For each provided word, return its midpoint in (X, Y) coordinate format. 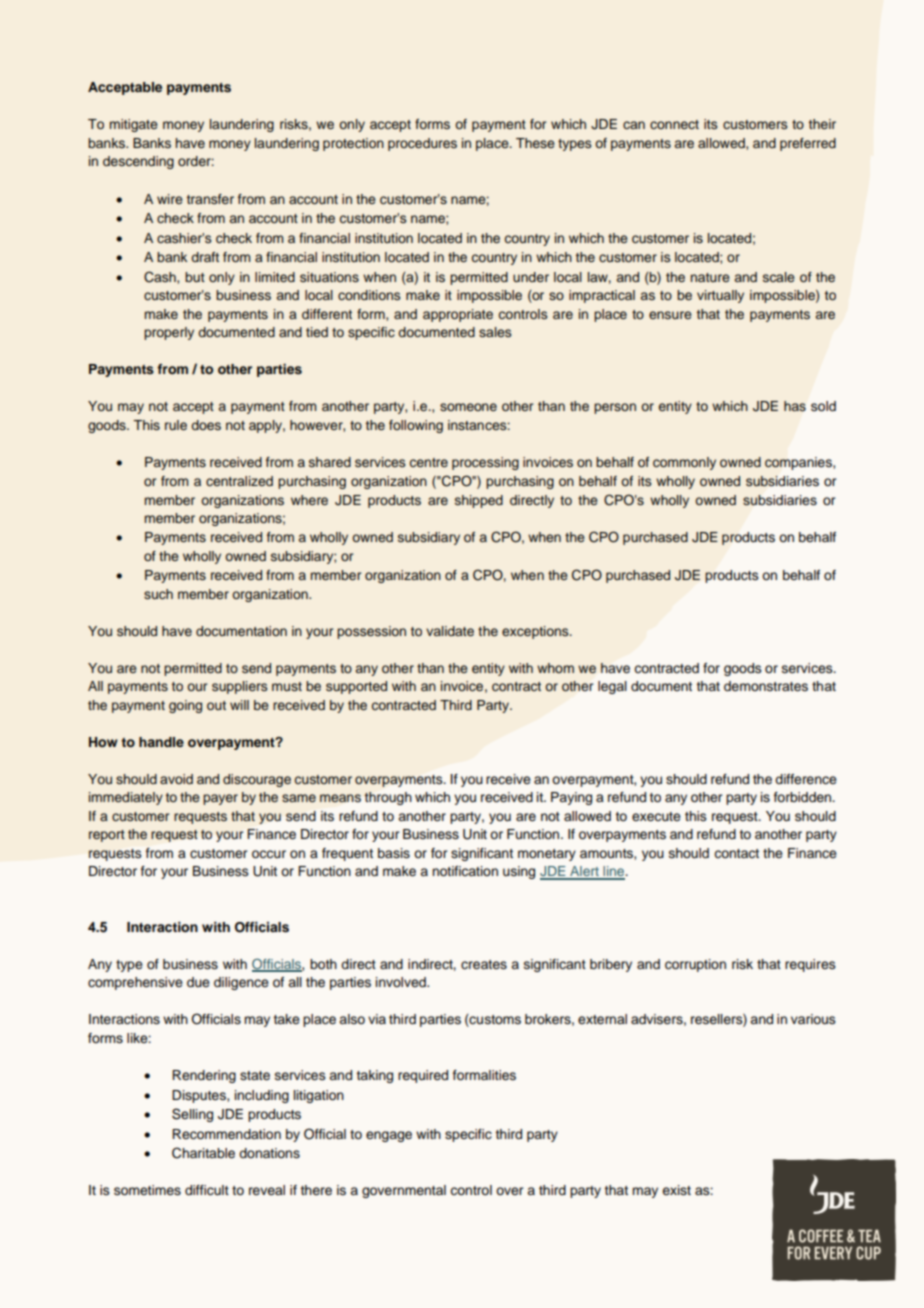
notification (465, 871)
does (206, 425)
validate (450, 631)
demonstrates (766, 686)
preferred (808, 144)
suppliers (239, 687)
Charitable (203, 1153)
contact (736, 853)
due (198, 982)
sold (823, 406)
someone (468, 407)
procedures (422, 144)
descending (138, 162)
